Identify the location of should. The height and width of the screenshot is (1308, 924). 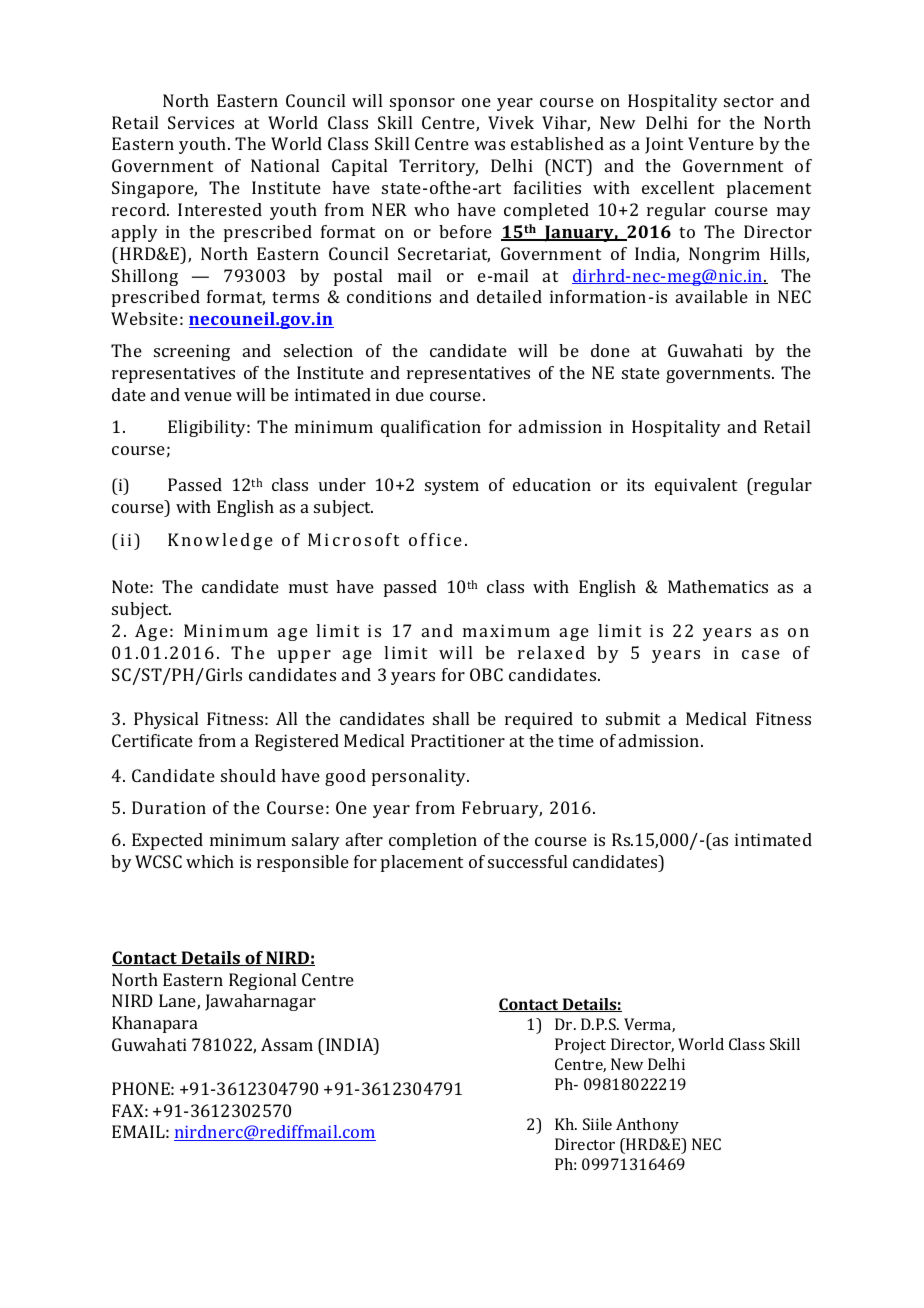
(248, 775).
